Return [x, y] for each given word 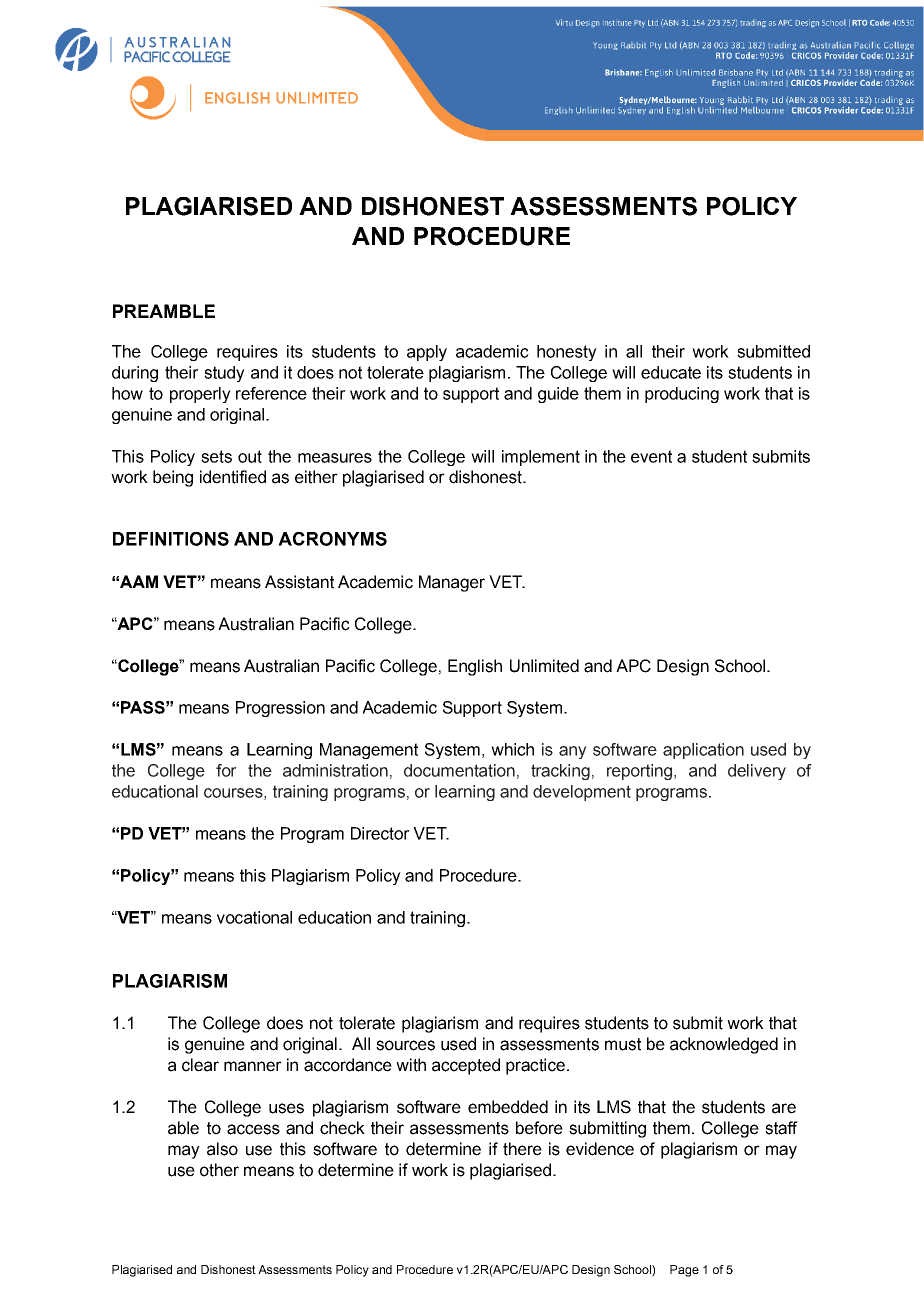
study [224, 374]
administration [335, 770]
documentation [459, 770]
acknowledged [724, 1045]
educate [671, 372]
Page [684, 1271]
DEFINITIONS [171, 539]
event [651, 456]
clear [200, 1065]
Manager [452, 583]
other [219, 1170]
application [703, 751]
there [522, 1149]
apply [427, 353]
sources [405, 1045]
